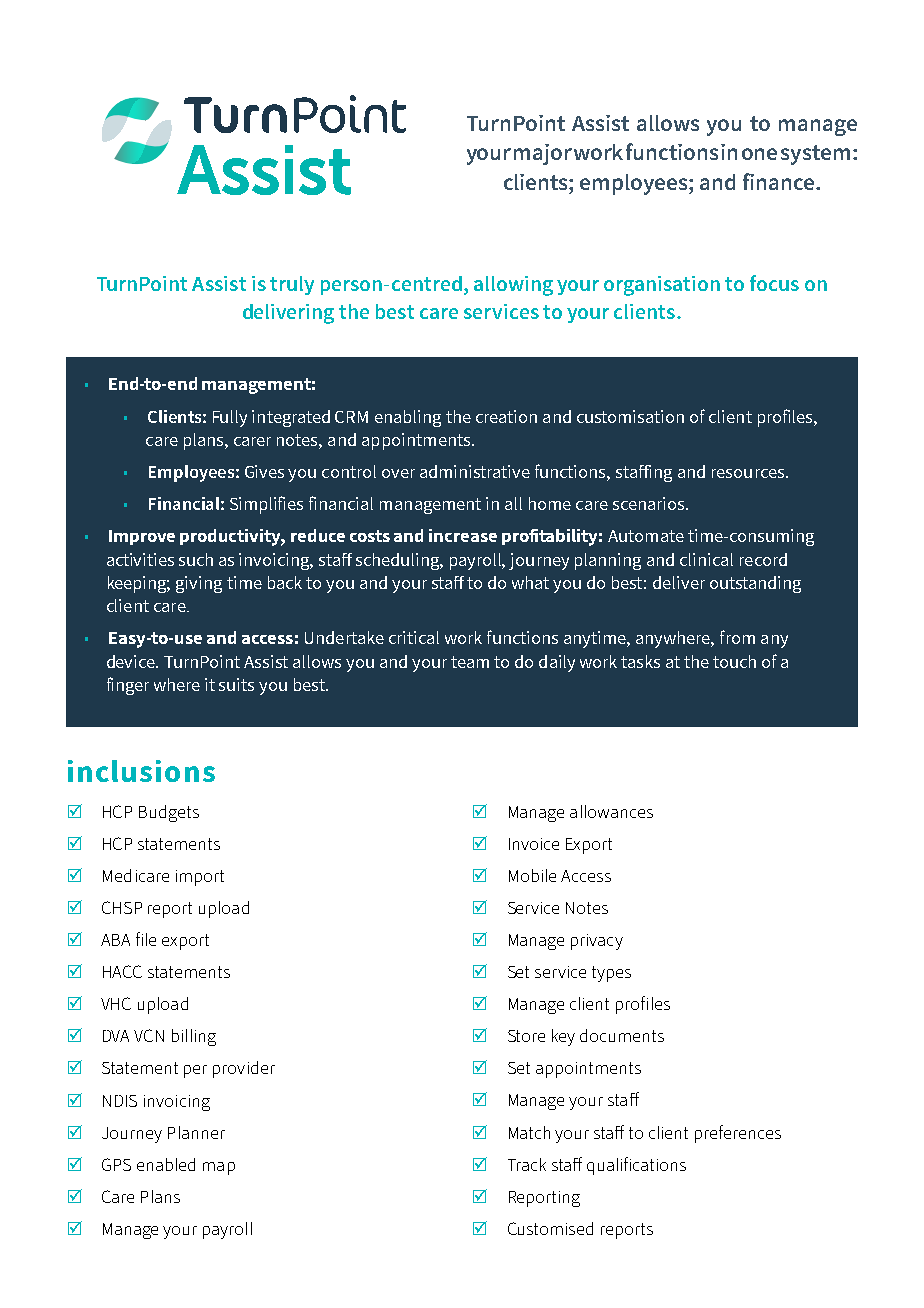 The height and width of the screenshot is (1308, 924). What do you see at coordinates (219, 1168) in the screenshot?
I see `map` at bounding box center [219, 1168].
